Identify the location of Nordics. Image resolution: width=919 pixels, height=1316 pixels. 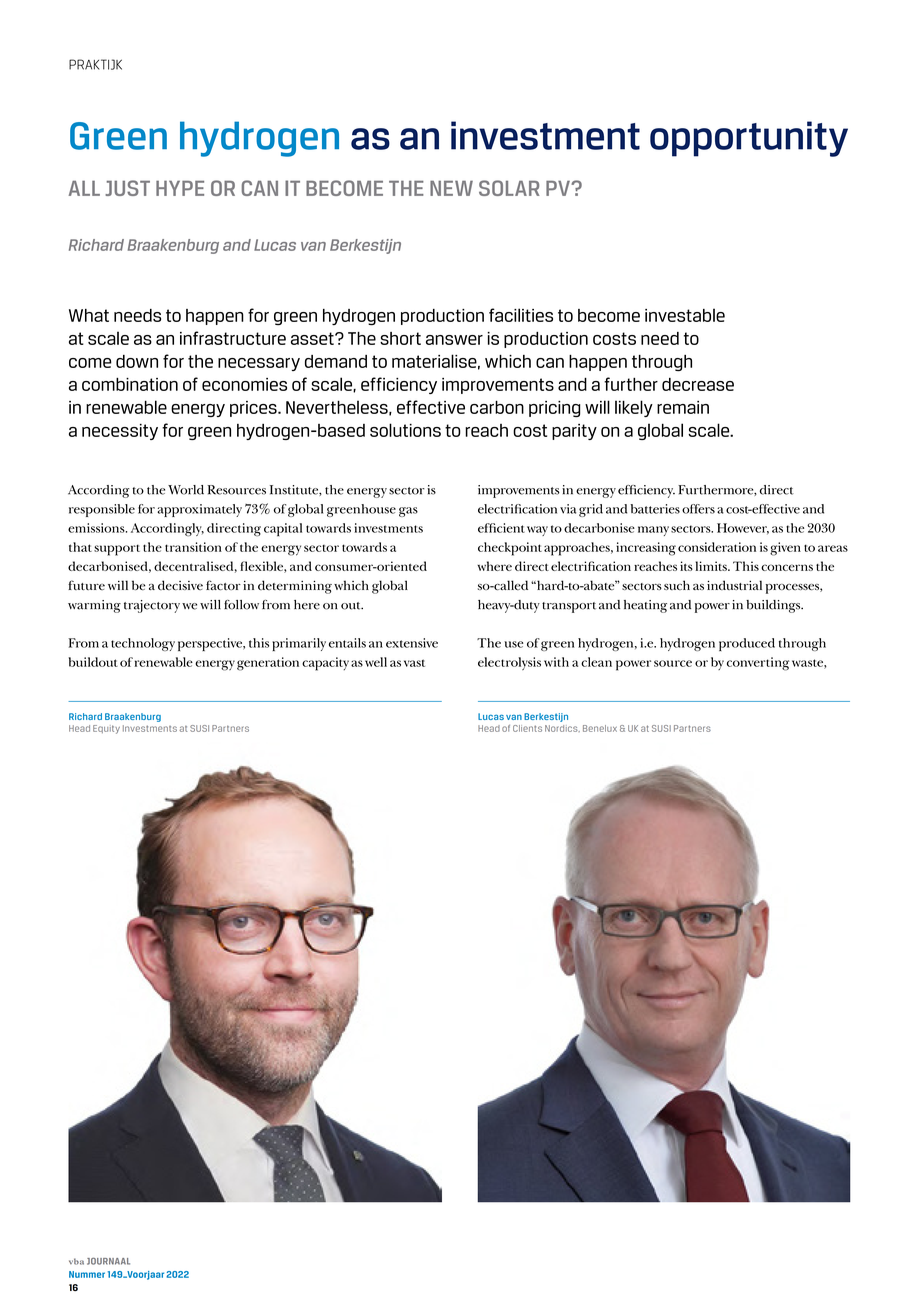
(562, 728).
